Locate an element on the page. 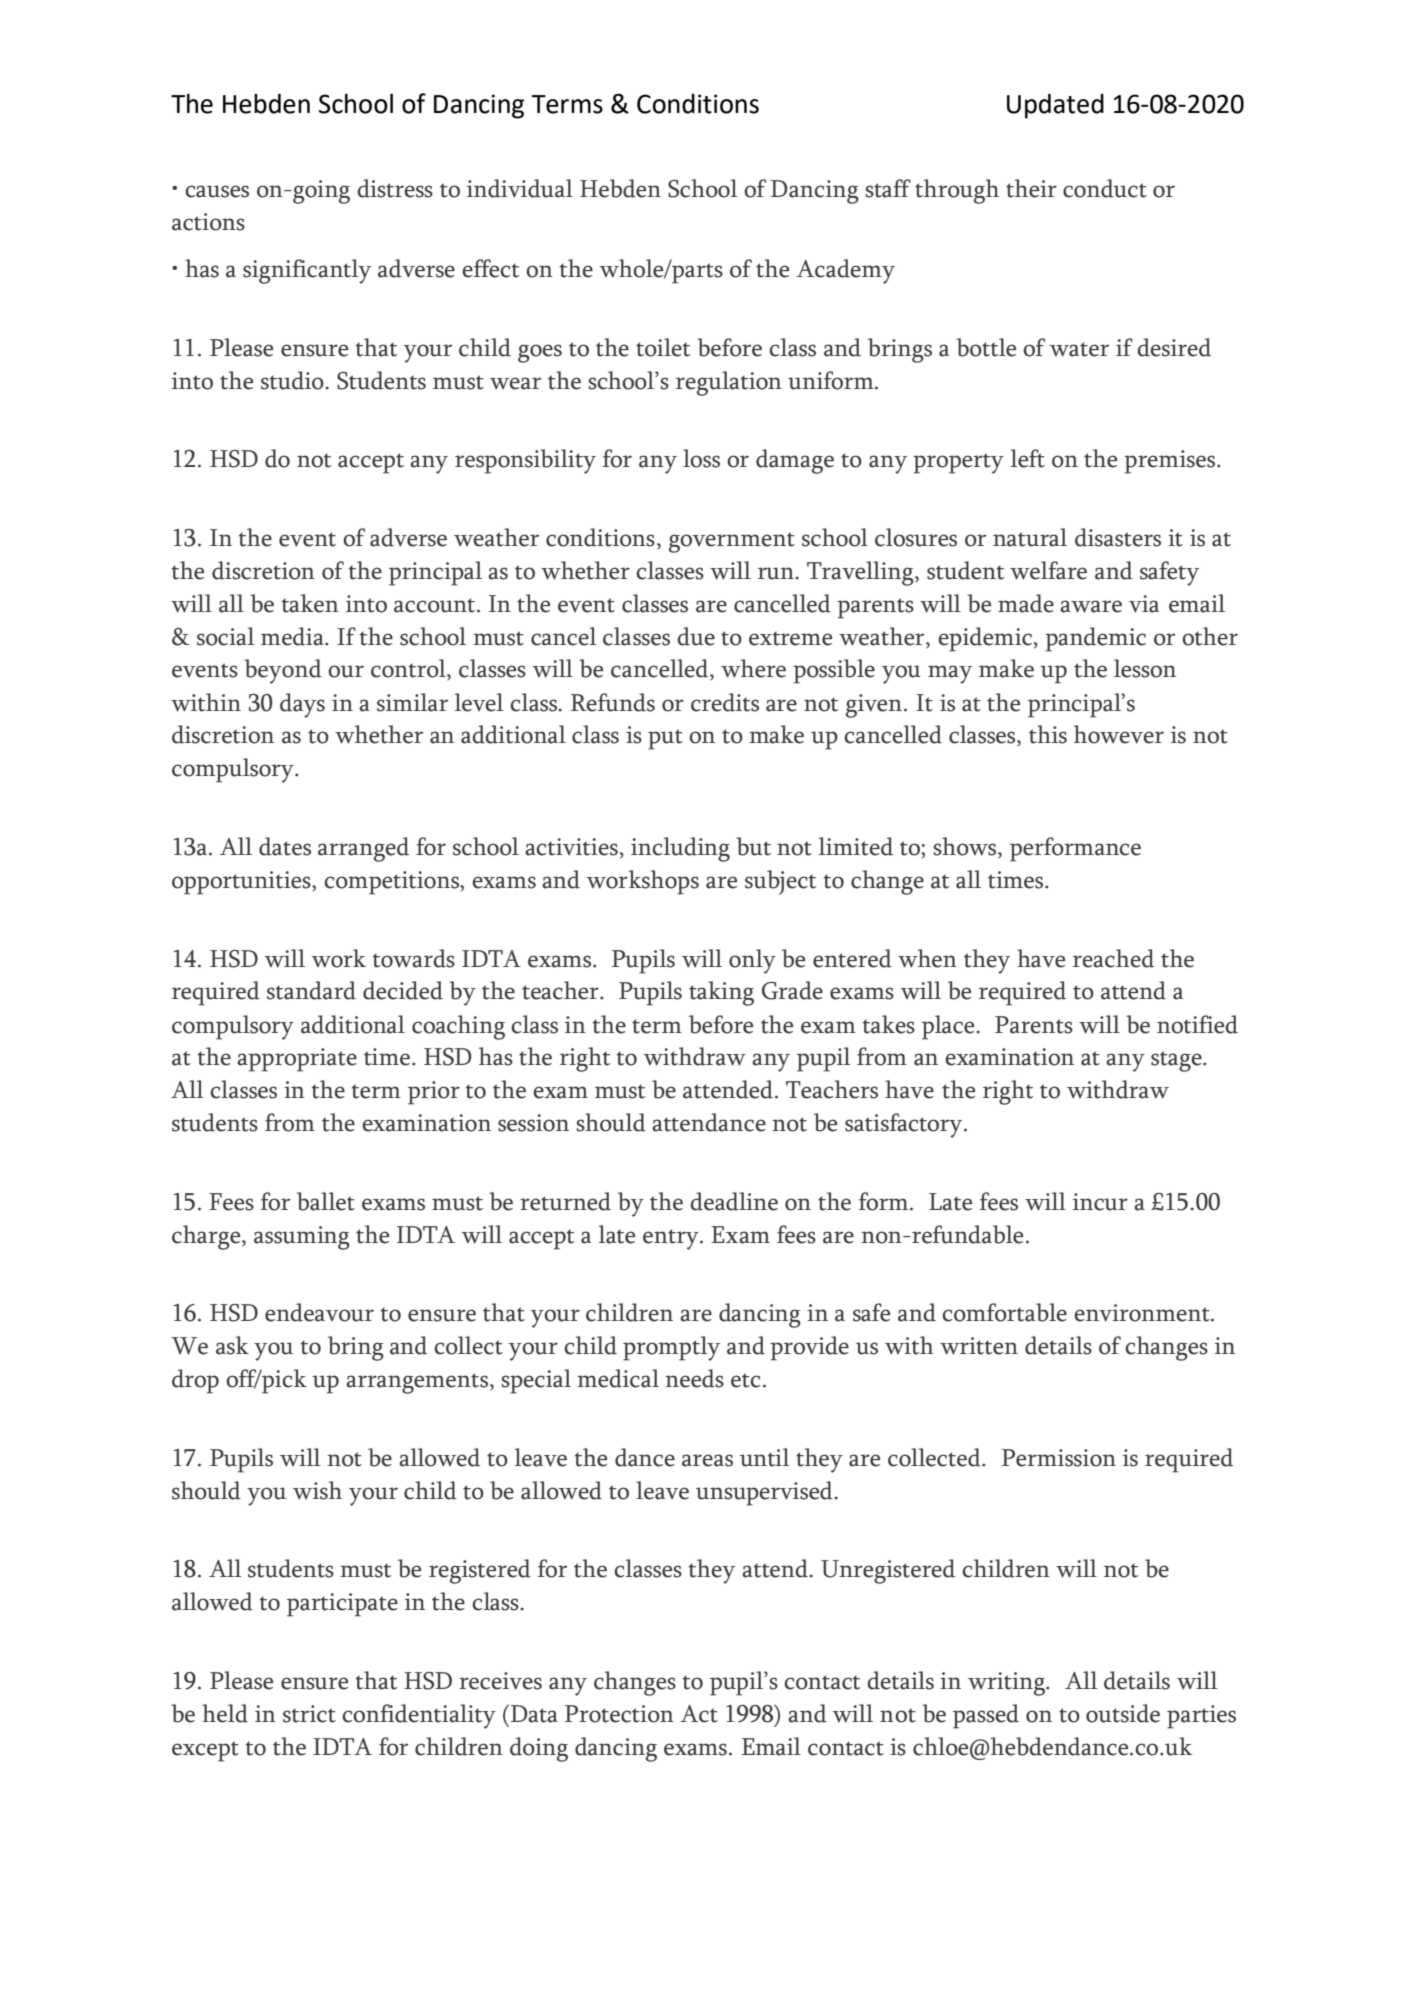 This document has width=1416, height=2004. distress is located at coordinates (395, 188).
